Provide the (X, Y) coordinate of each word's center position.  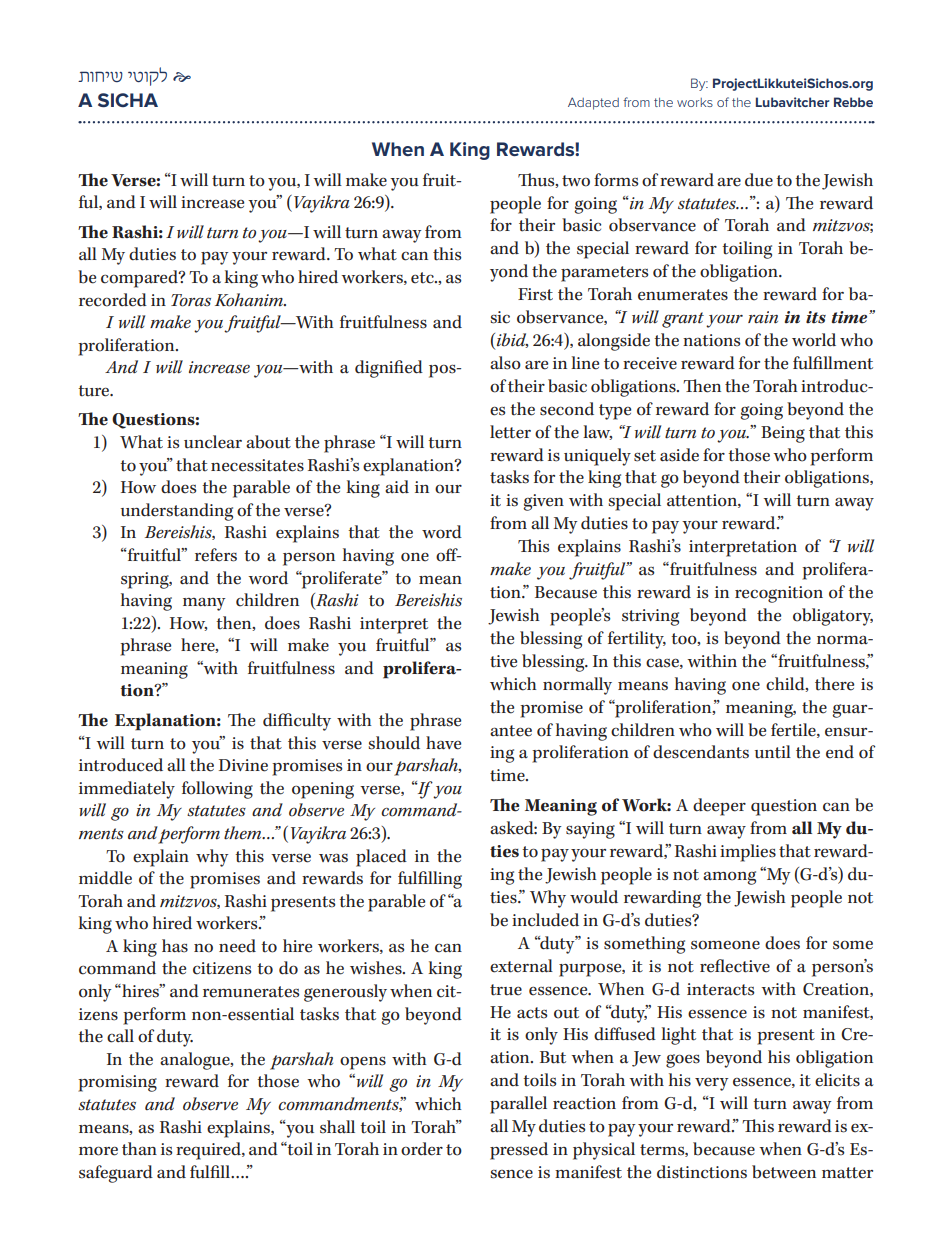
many (204, 604)
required (209, 1151)
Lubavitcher (792, 102)
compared (140, 279)
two (576, 181)
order (422, 1149)
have (443, 743)
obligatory (833, 617)
